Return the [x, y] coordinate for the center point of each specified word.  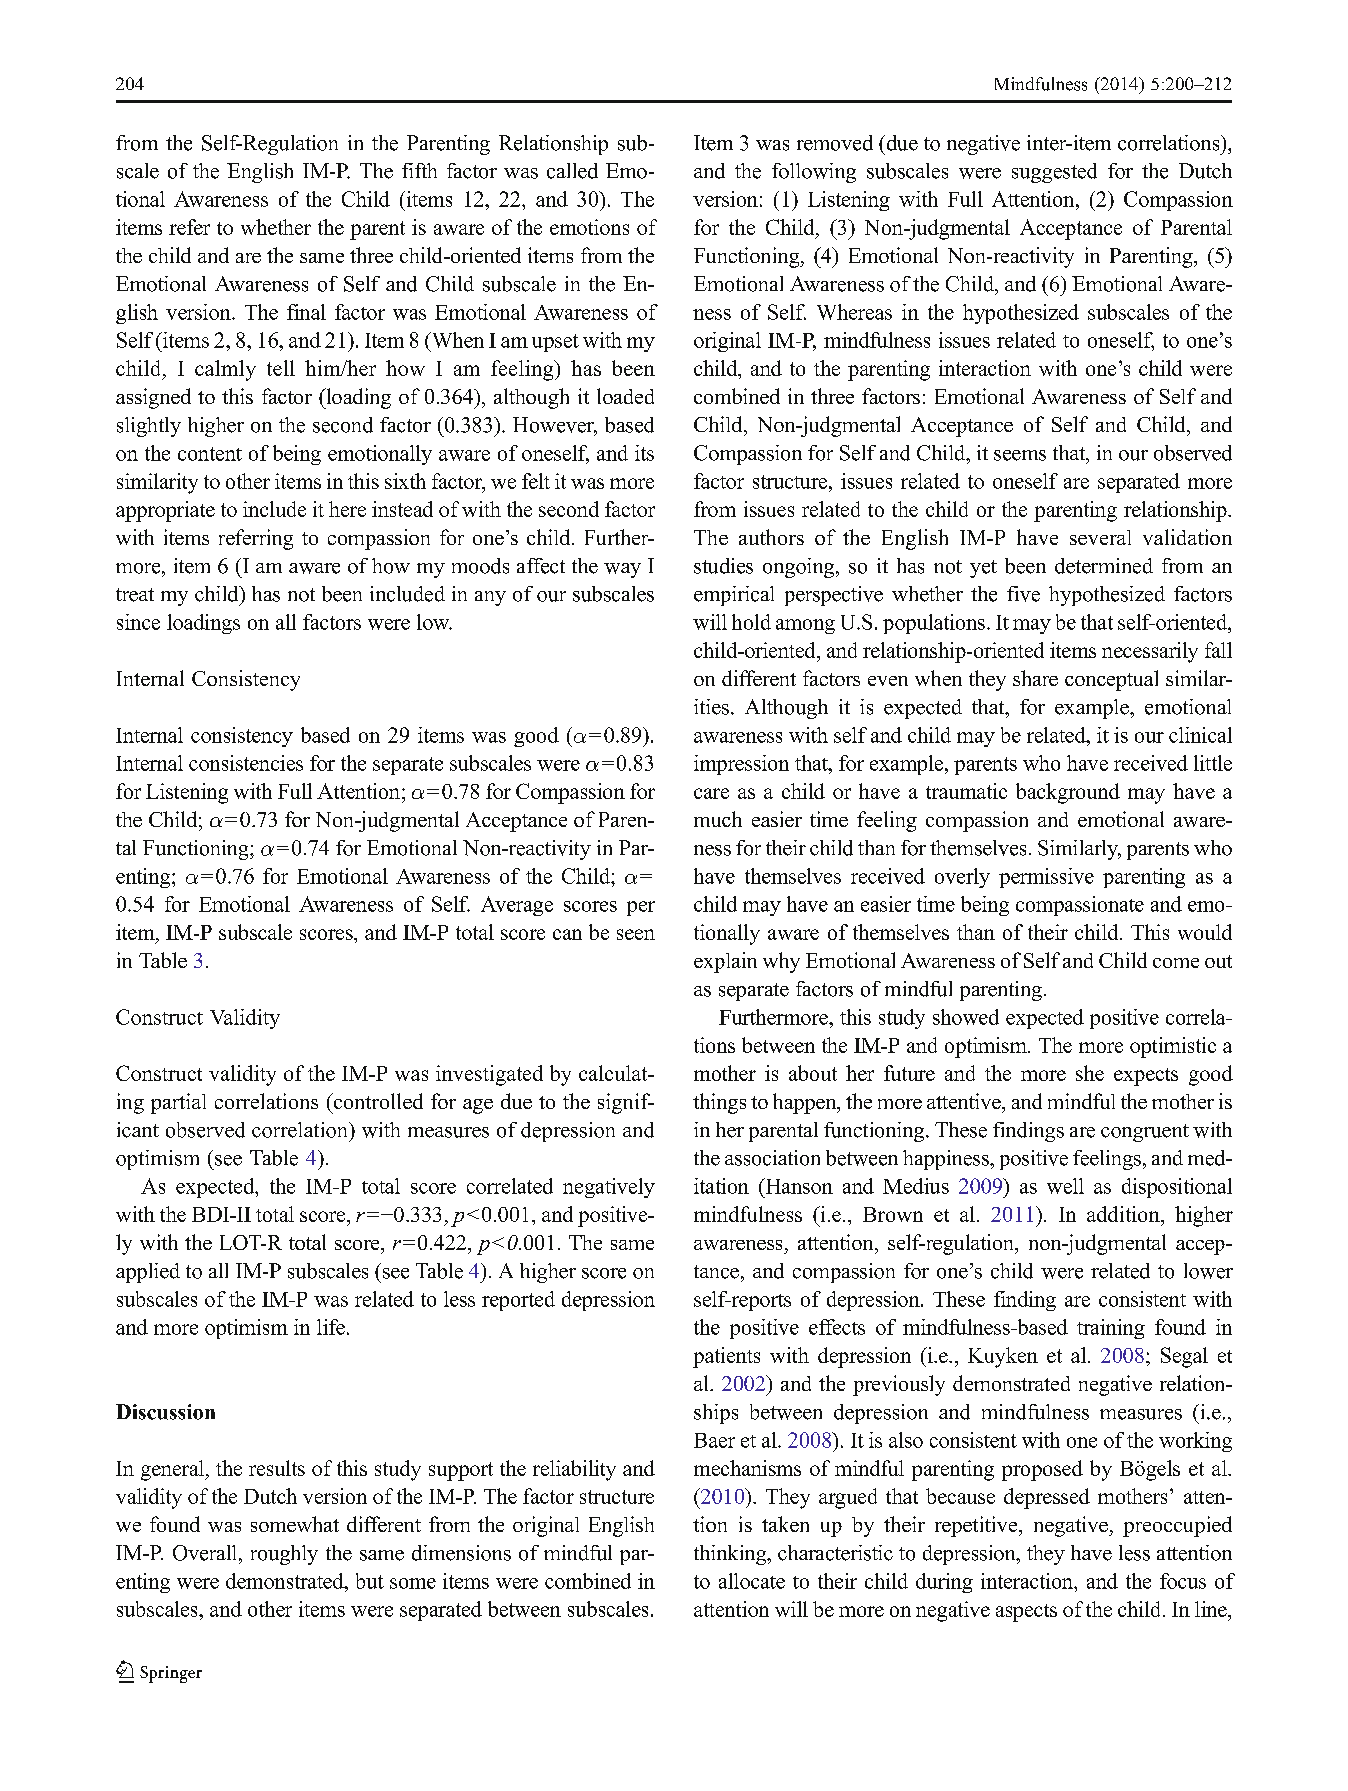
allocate [752, 1581]
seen [636, 934]
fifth [419, 170]
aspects [1026, 1613]
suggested [1054, 173]
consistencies [246, 763]
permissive [1046, 878]
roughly [284, 1555]
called [572, 171]
